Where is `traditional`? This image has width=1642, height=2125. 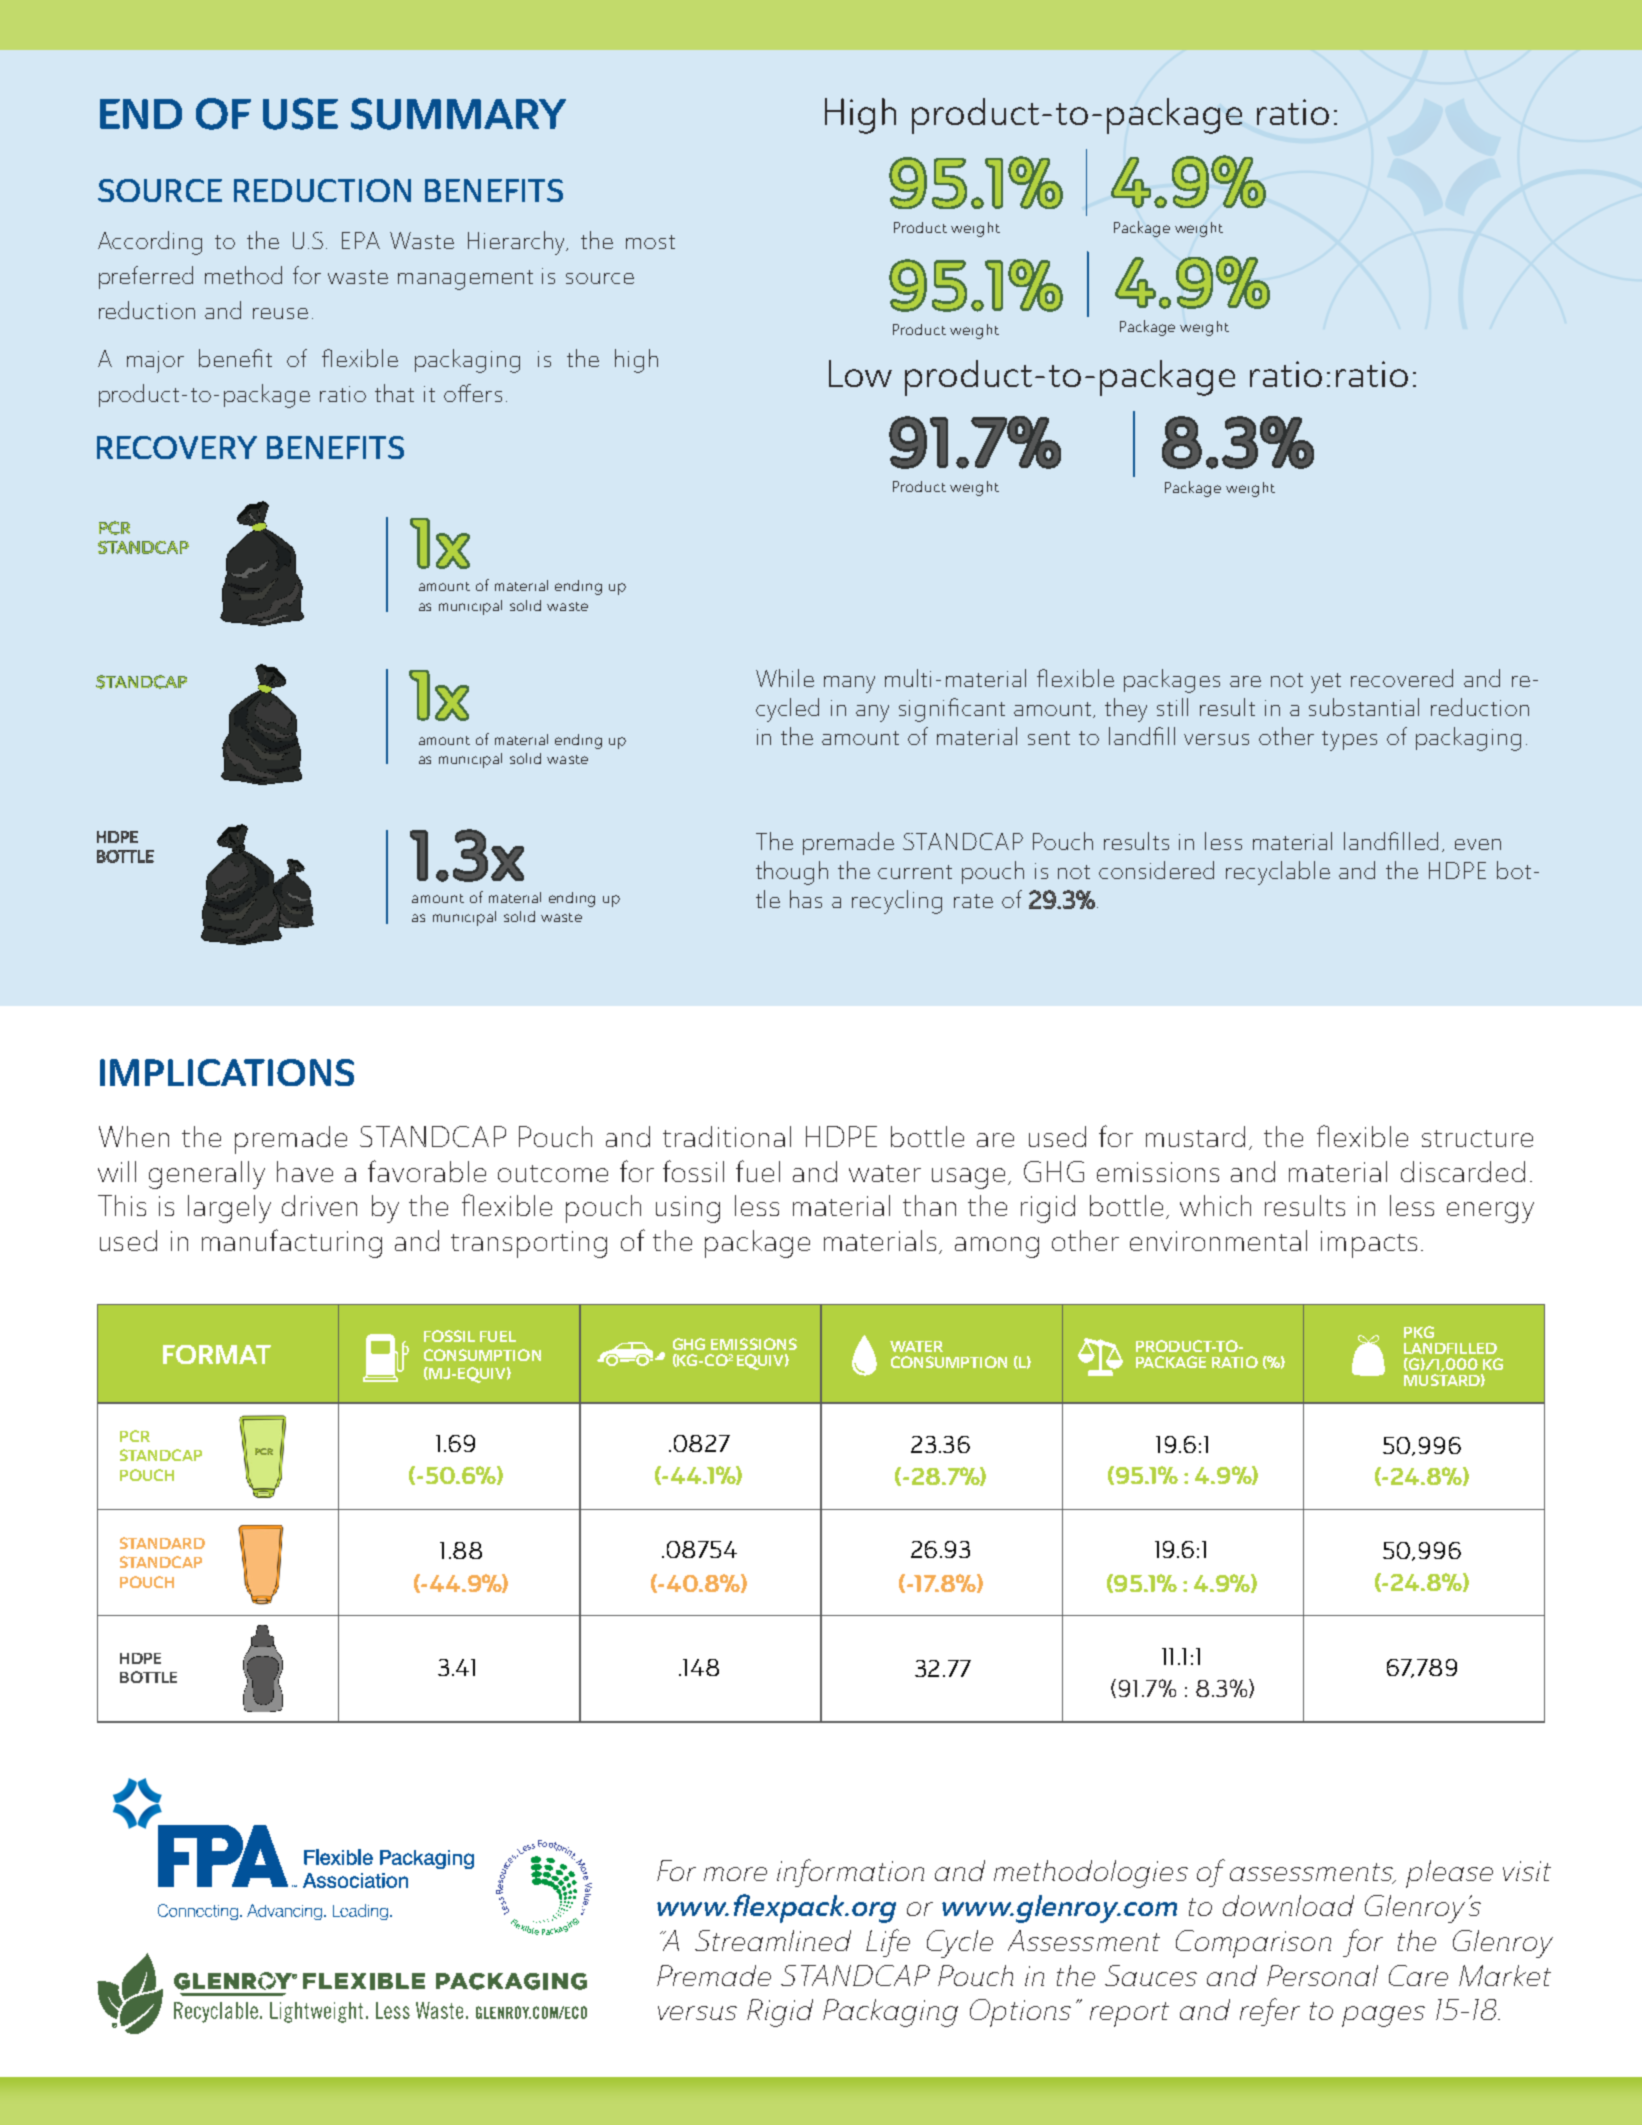
traditional is located at coordinates (727, 1136).
